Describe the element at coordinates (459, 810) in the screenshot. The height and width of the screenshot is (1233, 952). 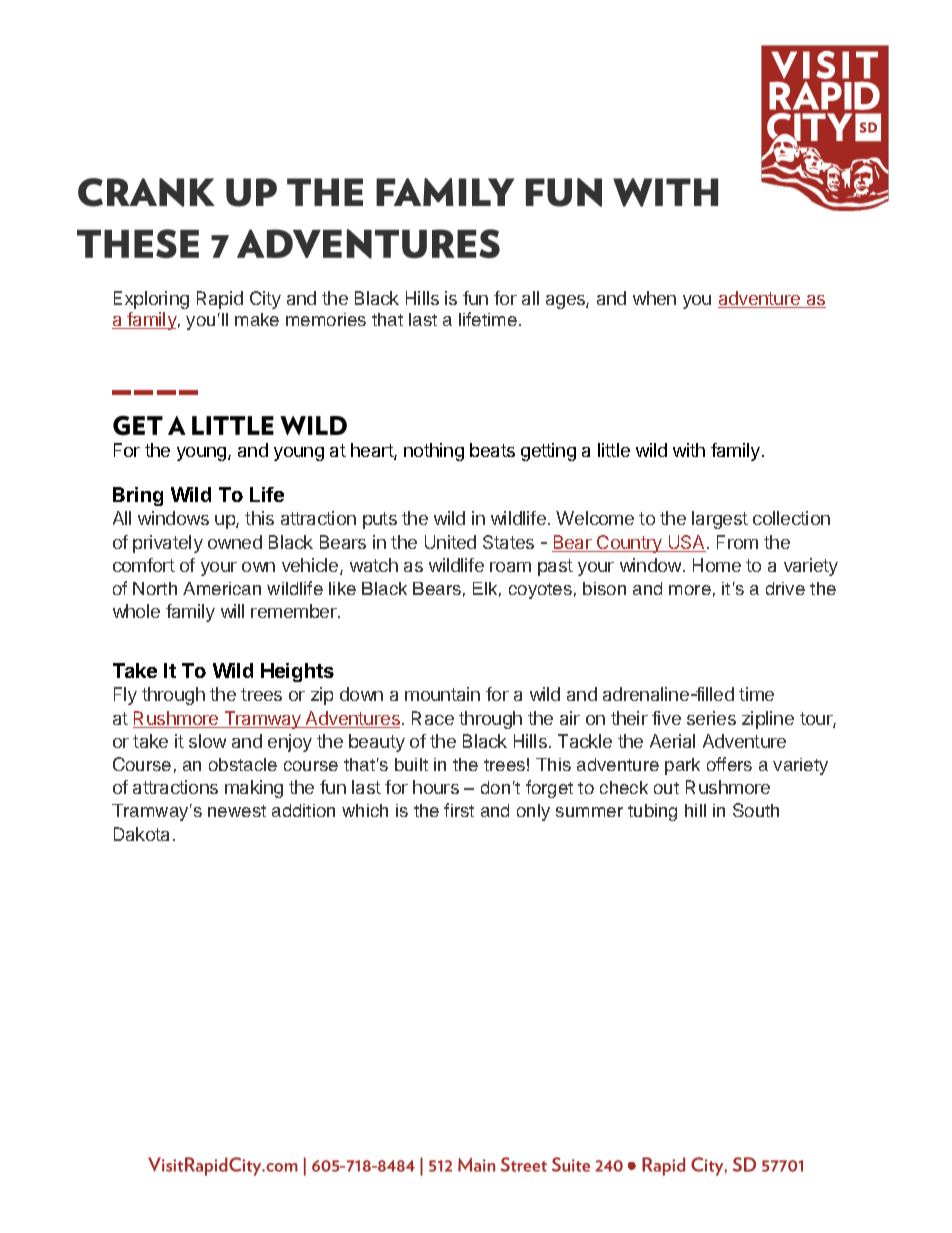
I see `first` at that location.
